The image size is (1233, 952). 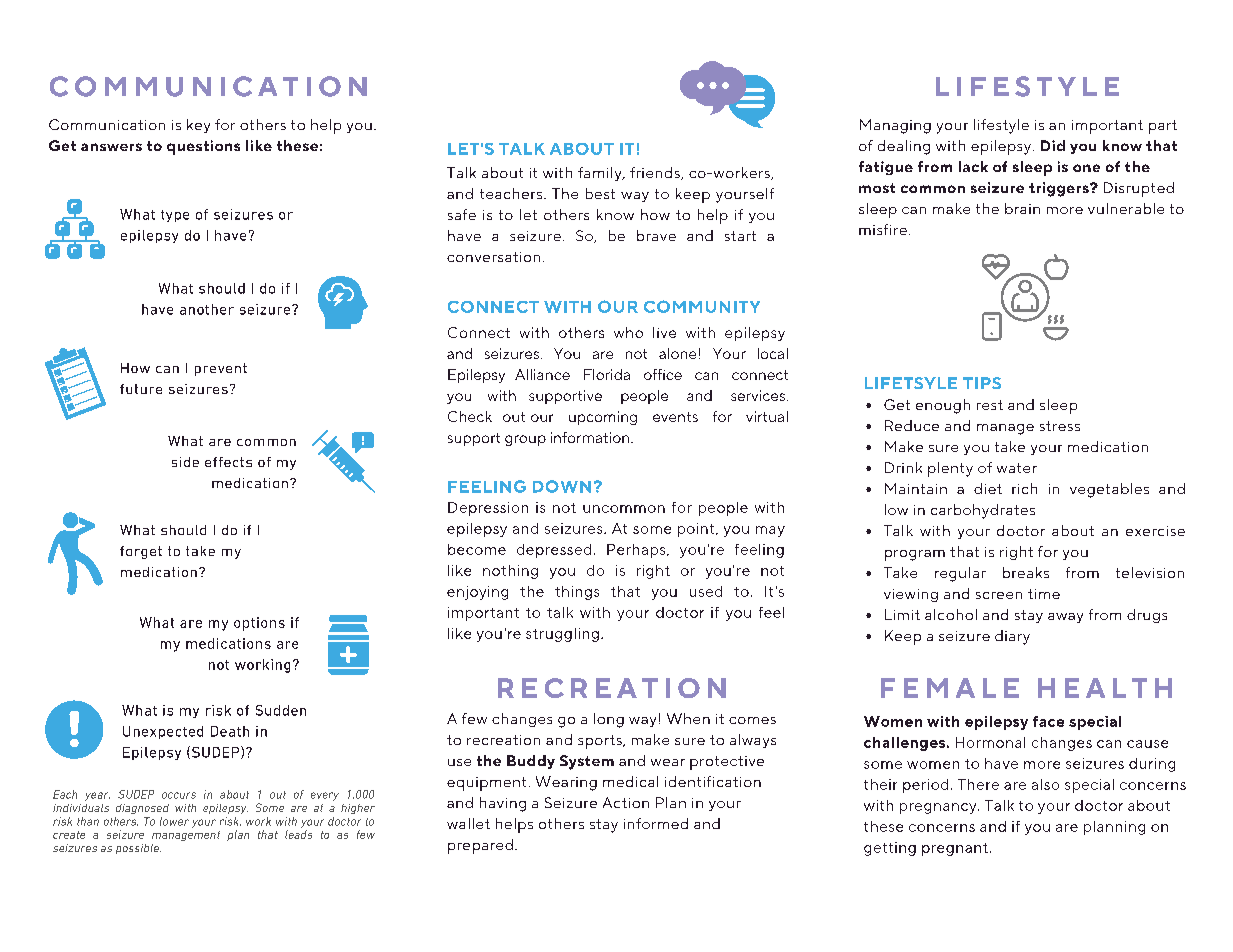 What do you see at coordinates (607, 374) in the screenshot?
I see `Florida` at bounding box center [607, 374].
